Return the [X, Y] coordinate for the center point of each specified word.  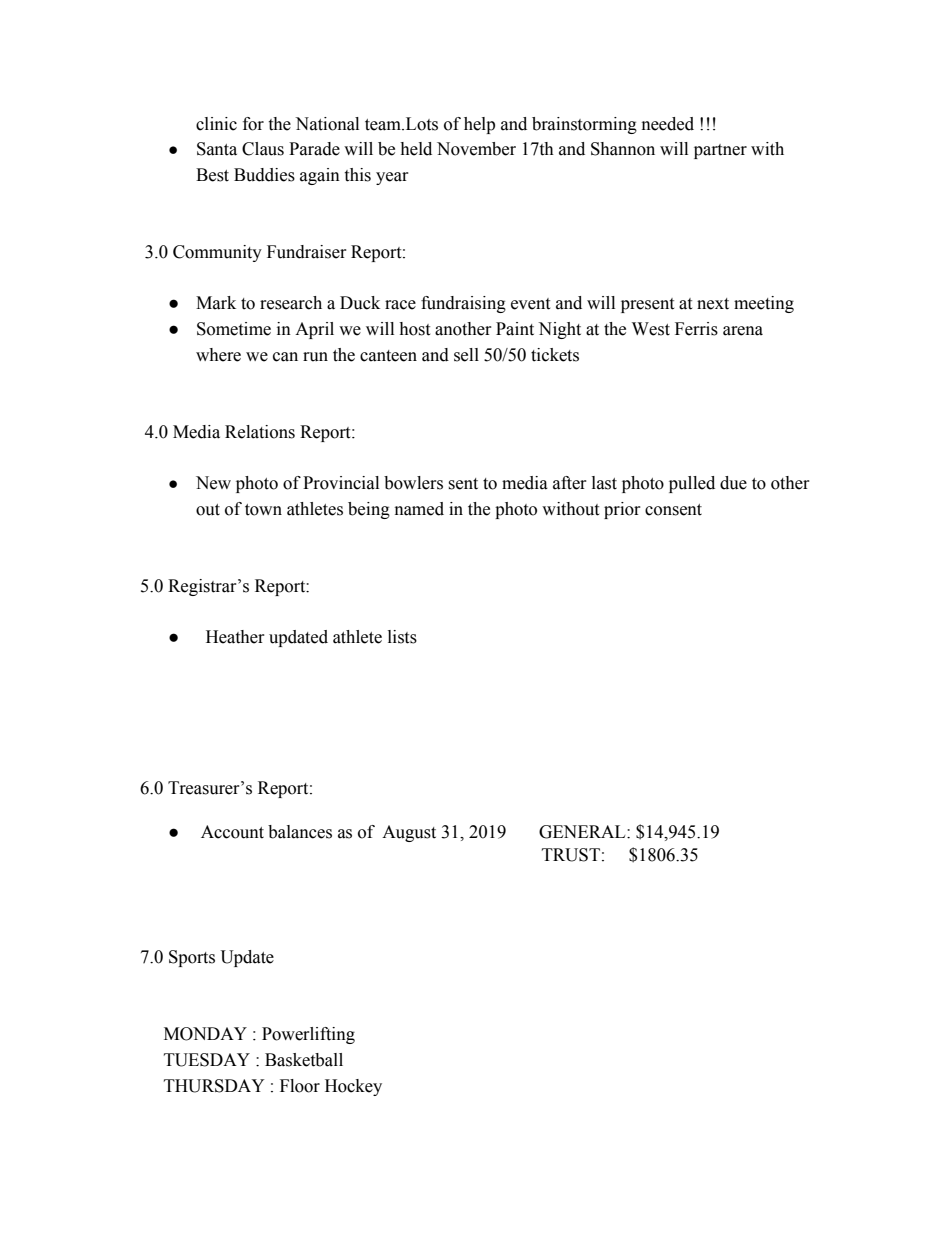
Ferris [696, 329]
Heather [235, 637]
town [263, 510]
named [419, 509]
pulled [692, 484]
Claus [263, 149]
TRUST [571, 855]
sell [466, 355]
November [476, 149]
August [409, 833]
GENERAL [583, 832]
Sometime [234, 329]
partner [720, 151]
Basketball [304, 1060]
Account [232, 832]
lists [402, 637]
